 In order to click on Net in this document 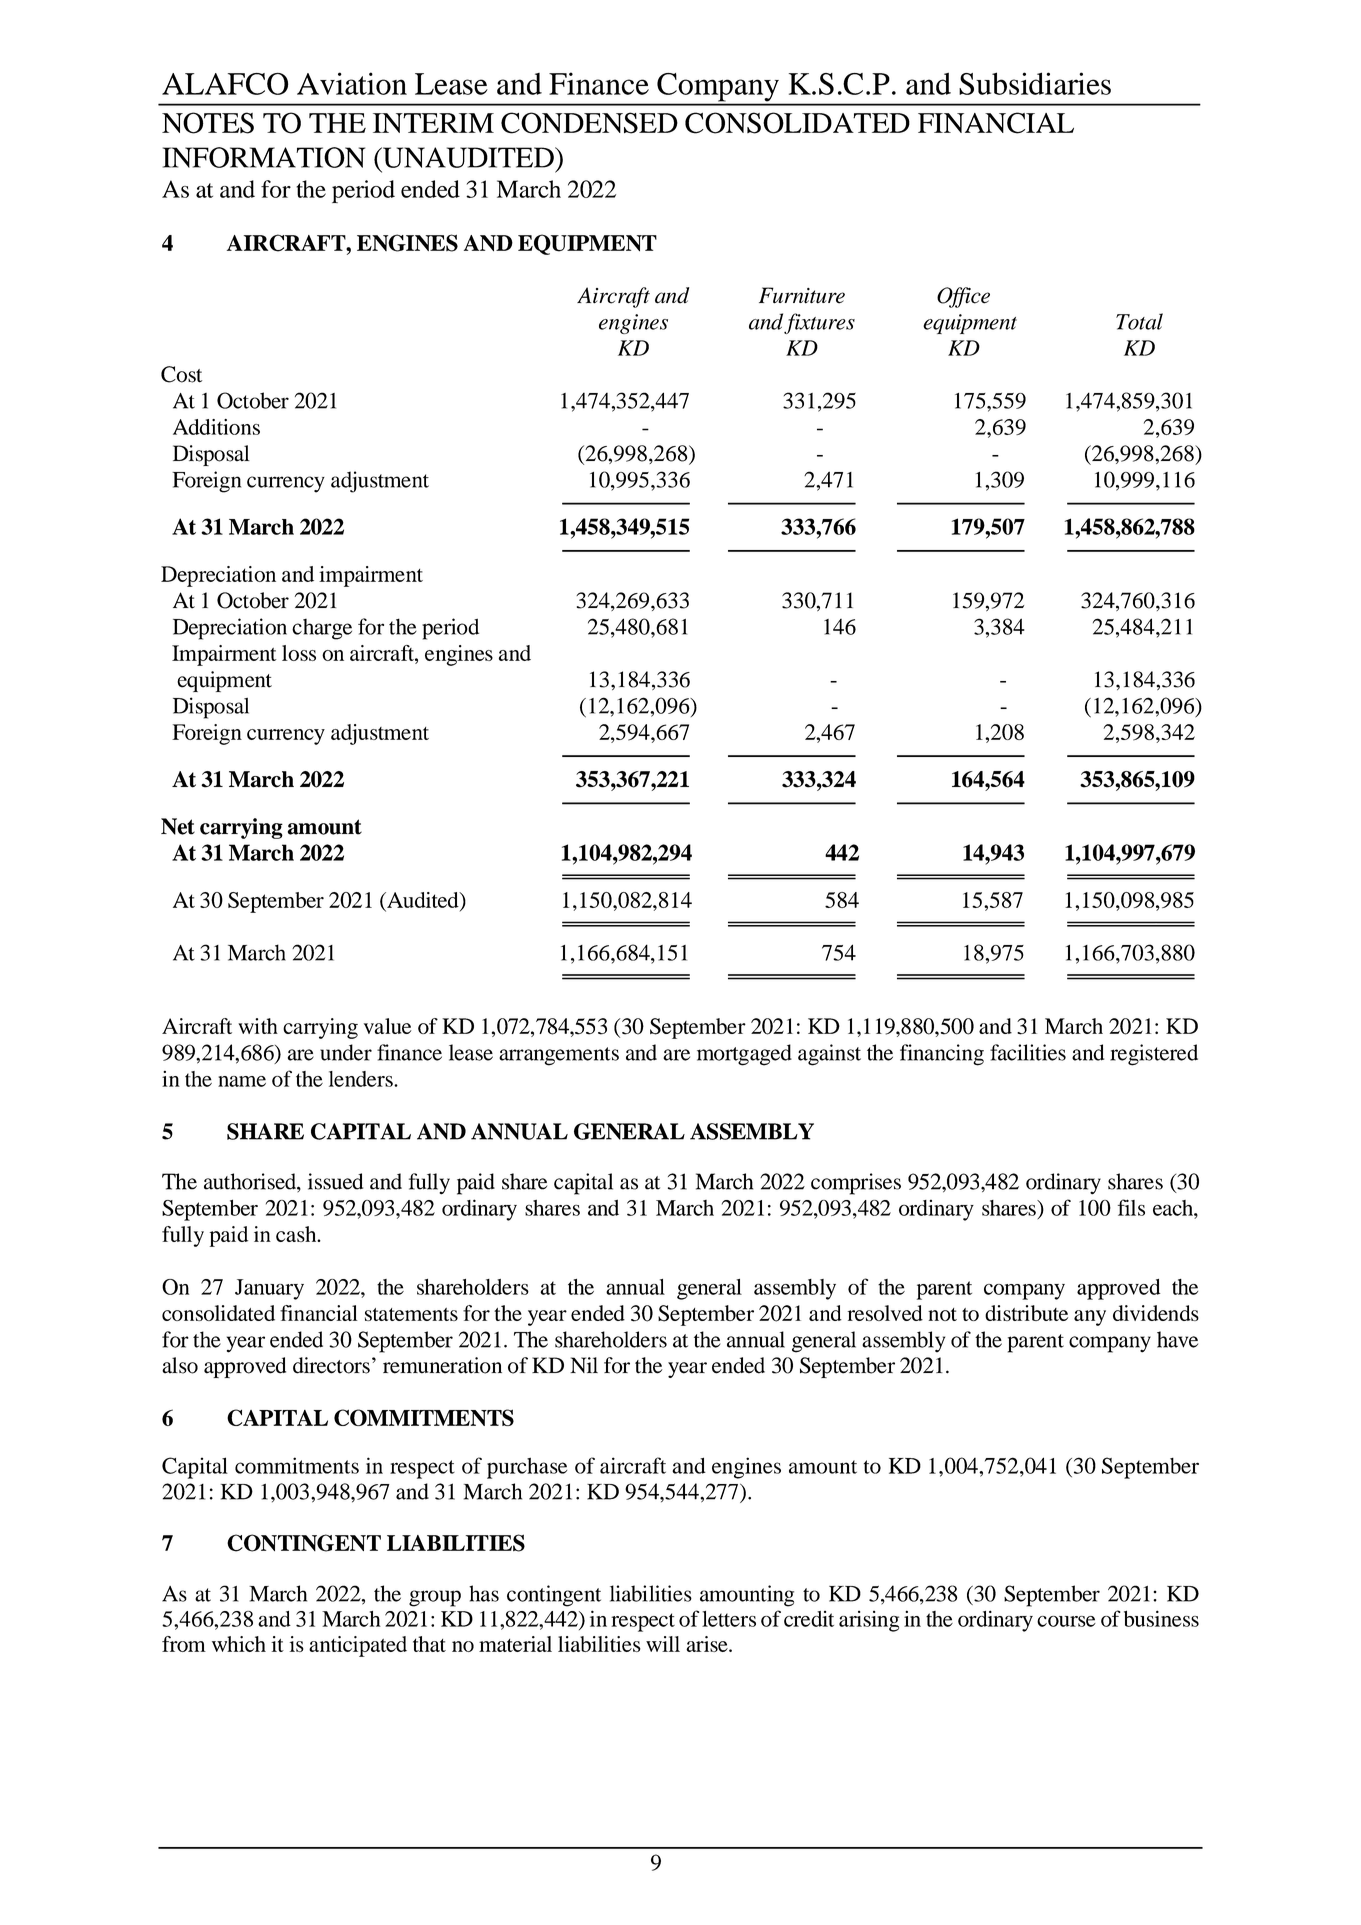, I will do `click(178, 826)`.
